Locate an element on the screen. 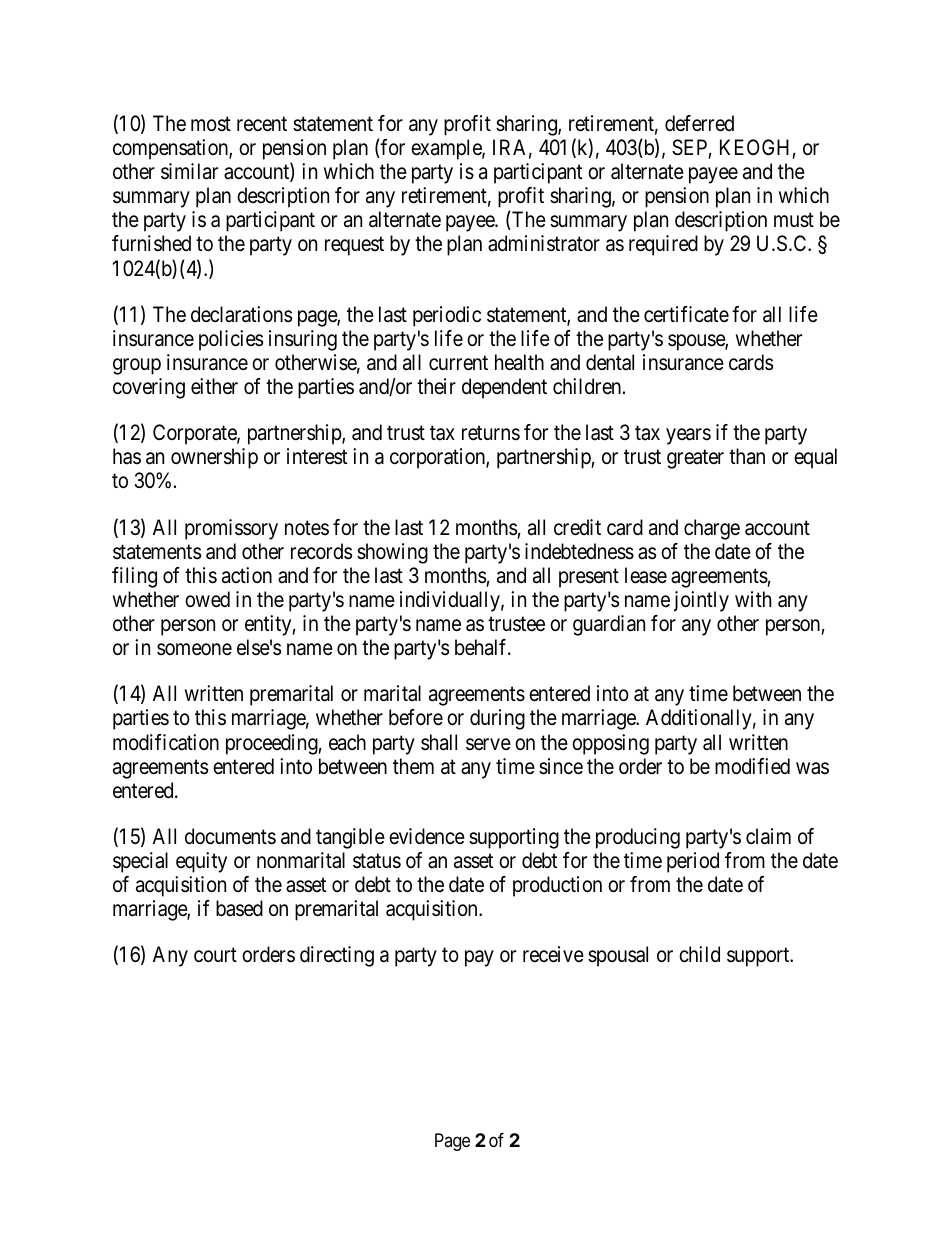 This screenshot has height=1233, width=952. either is located at coordinates (214, 386).
